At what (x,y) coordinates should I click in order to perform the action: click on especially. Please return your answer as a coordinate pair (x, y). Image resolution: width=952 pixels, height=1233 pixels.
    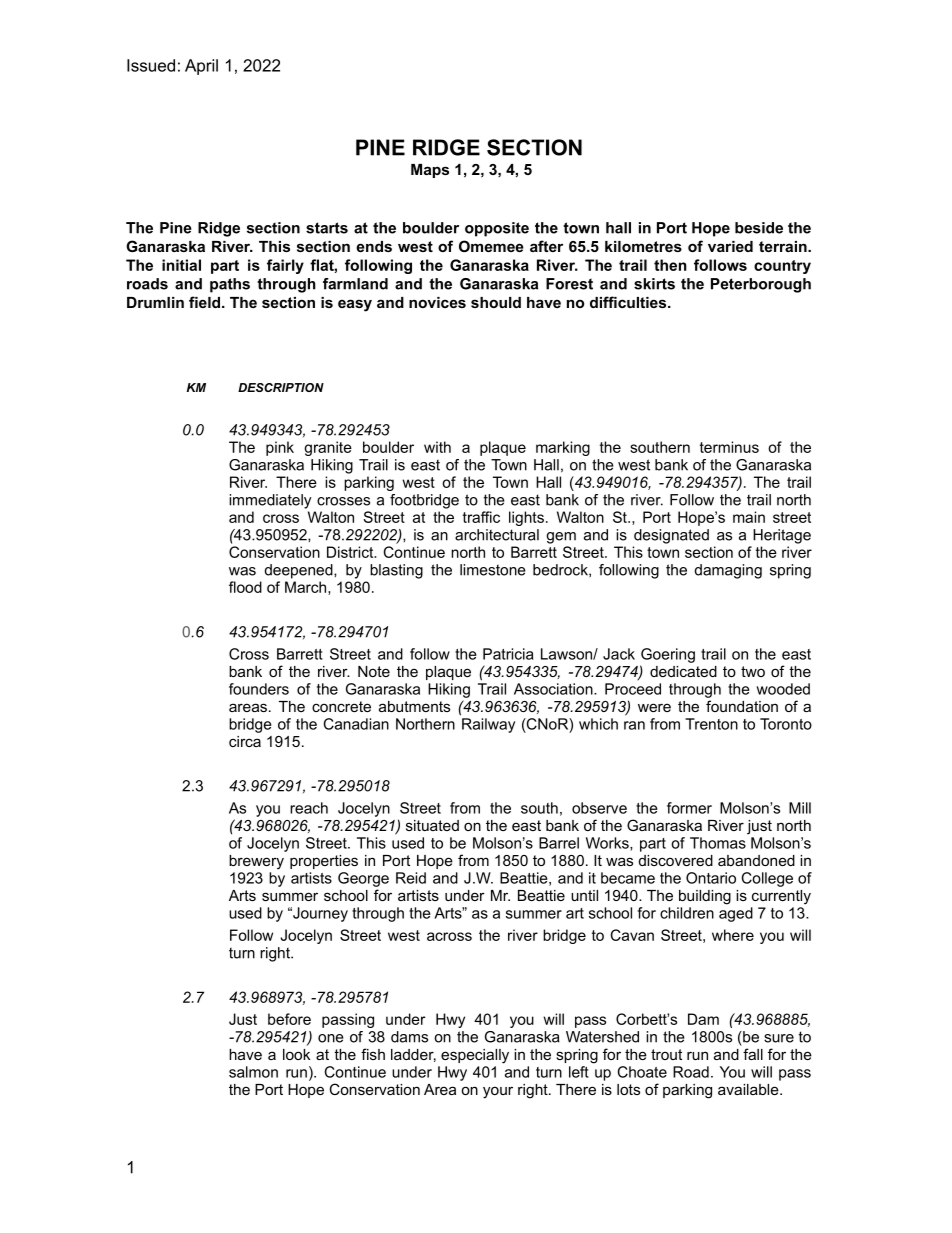
    Looking at the image, I should click on (475, 1056).
